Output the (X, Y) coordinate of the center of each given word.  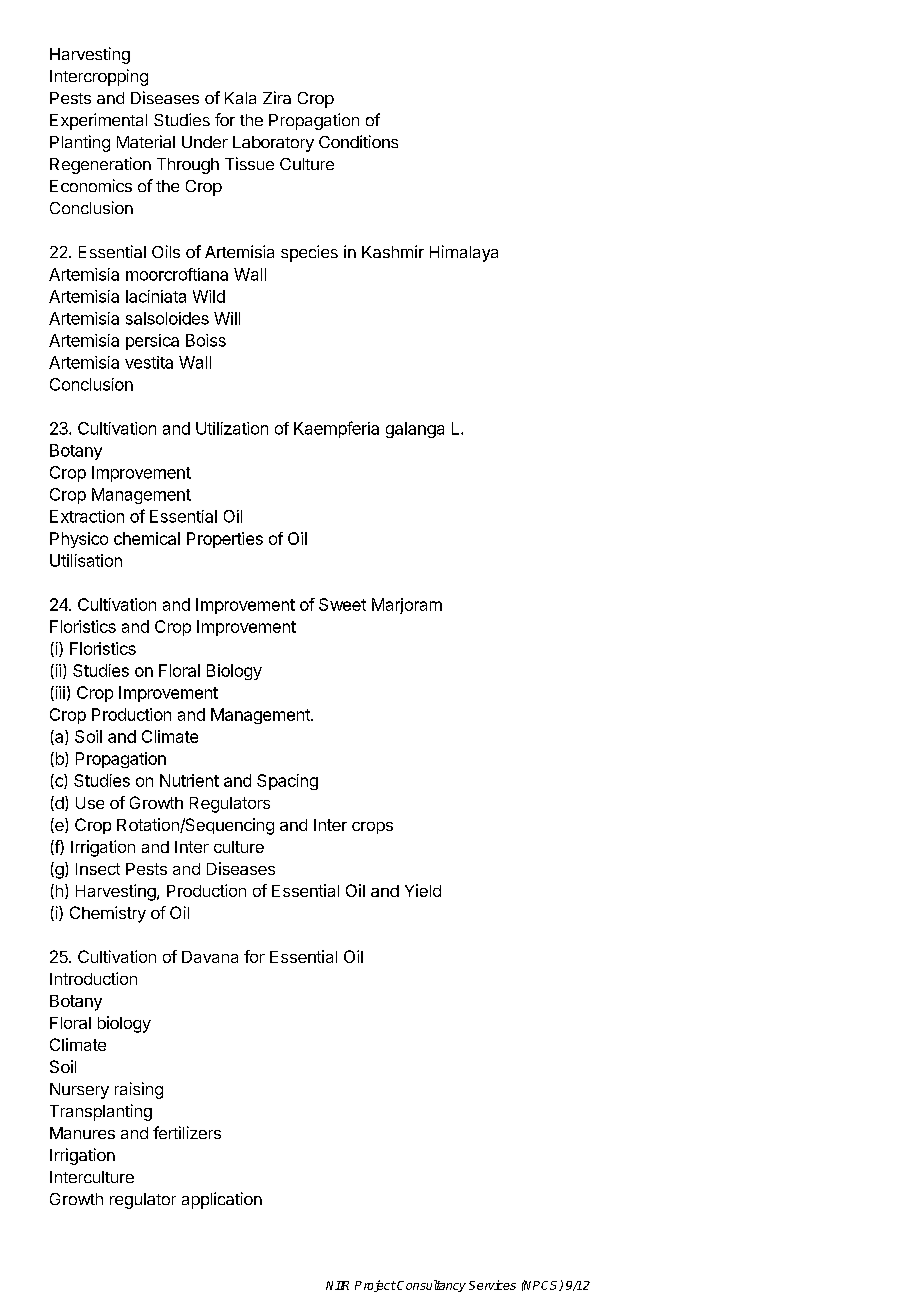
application (222, 1200)
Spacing (287, 782)
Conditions (358, 141)
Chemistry (108, 914)
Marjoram (407, 606)
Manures (82, 1133)
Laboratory (273, 144)
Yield (423, 890)
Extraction (87, 516)
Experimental (98, 121)
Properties (225, 540)
